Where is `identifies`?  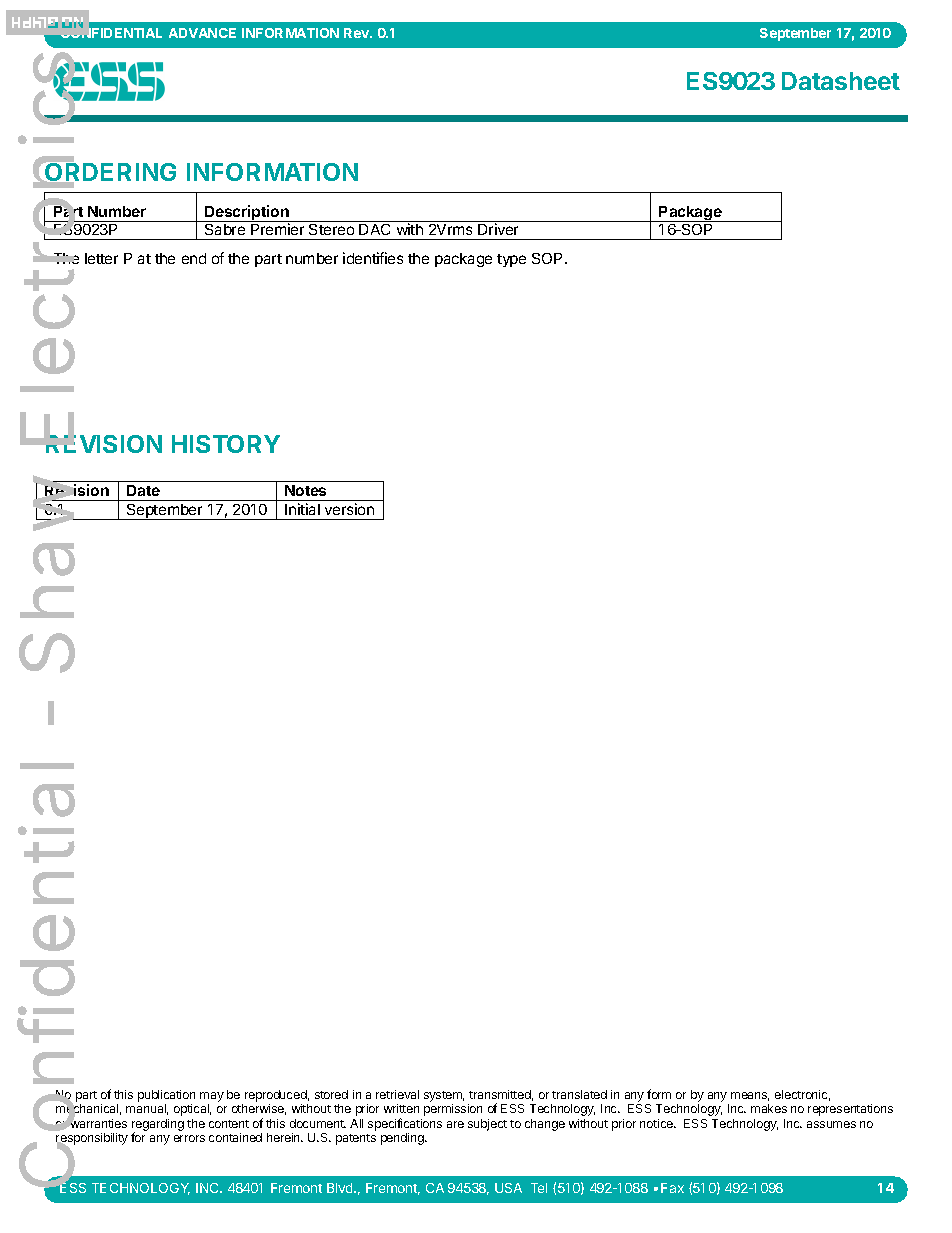 identifies is located at coordinates (373, 258).
